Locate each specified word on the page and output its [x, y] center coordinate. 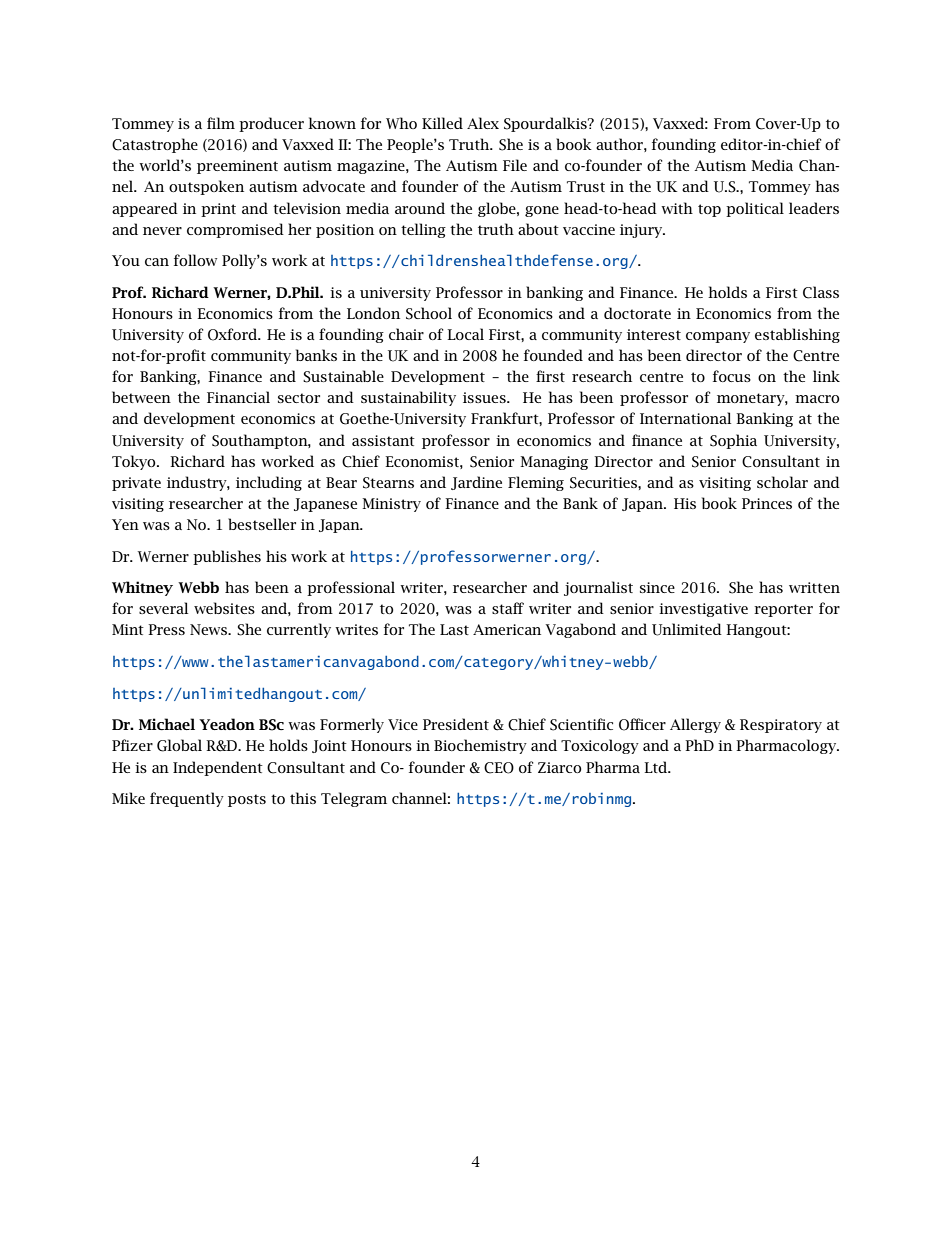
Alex [483, 123]
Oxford [234, 334]
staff [508, 608]
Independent [218, 768]
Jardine [476, 483]
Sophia [733, 441]
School [429, 313]
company [718, 337]
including [269, 483]
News [209, 629]
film [221, 123]
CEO [499, 768]
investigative [703, 610]
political [755, 209]
